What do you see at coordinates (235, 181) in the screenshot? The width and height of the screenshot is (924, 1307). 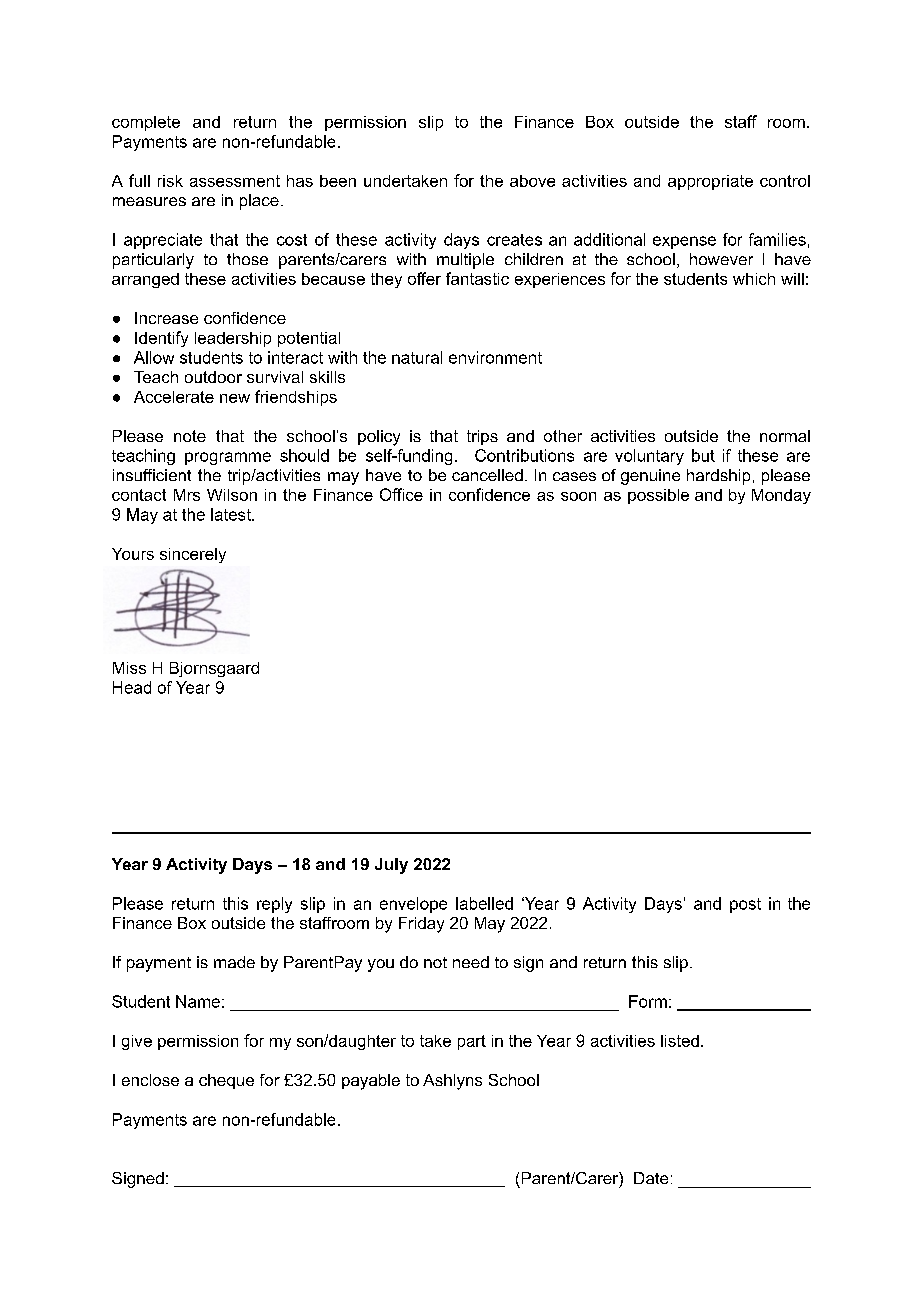 I see `assessment` at bounding box center [235, 181].
